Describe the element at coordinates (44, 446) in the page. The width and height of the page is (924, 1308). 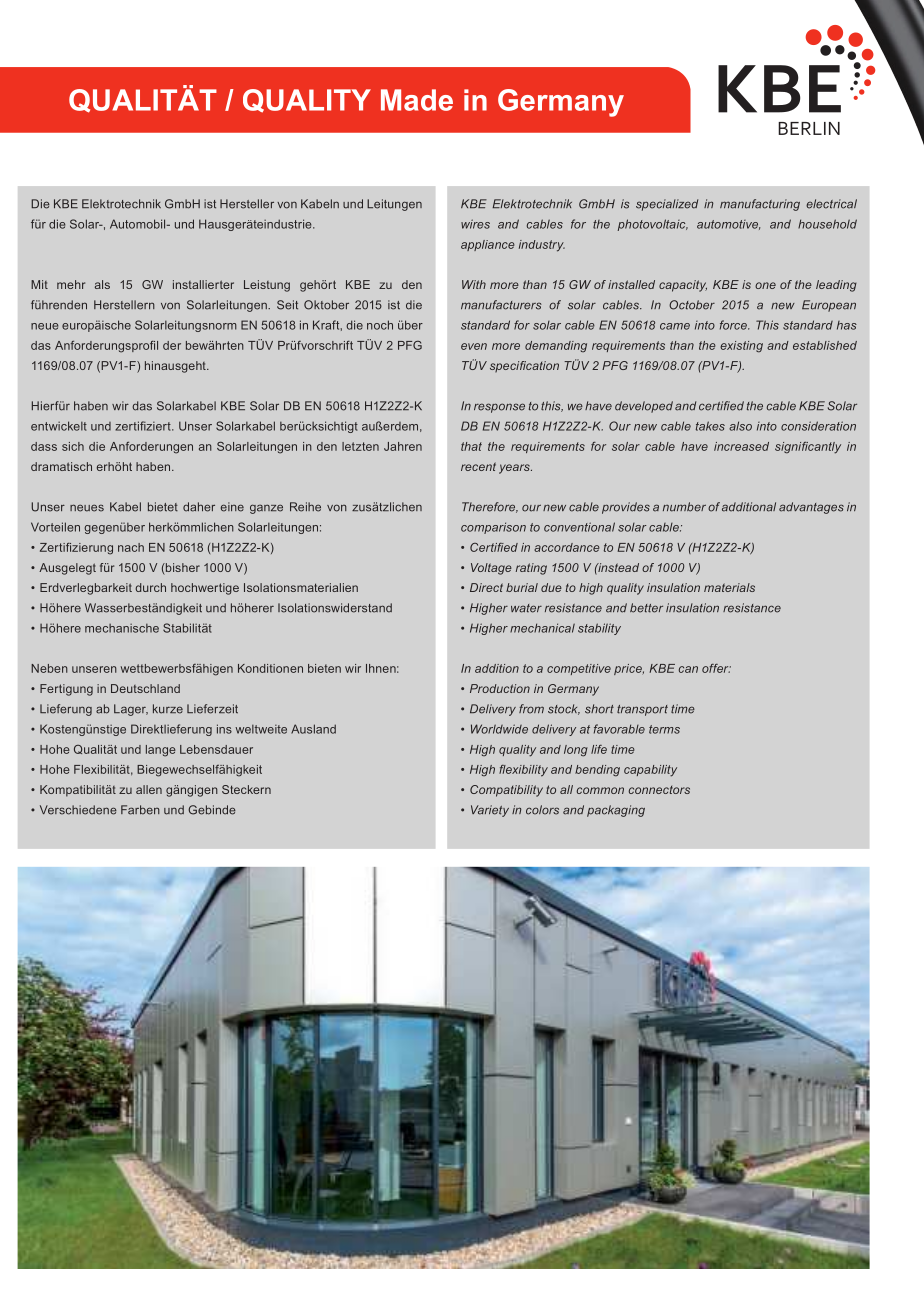
I see `dass` at that location.
